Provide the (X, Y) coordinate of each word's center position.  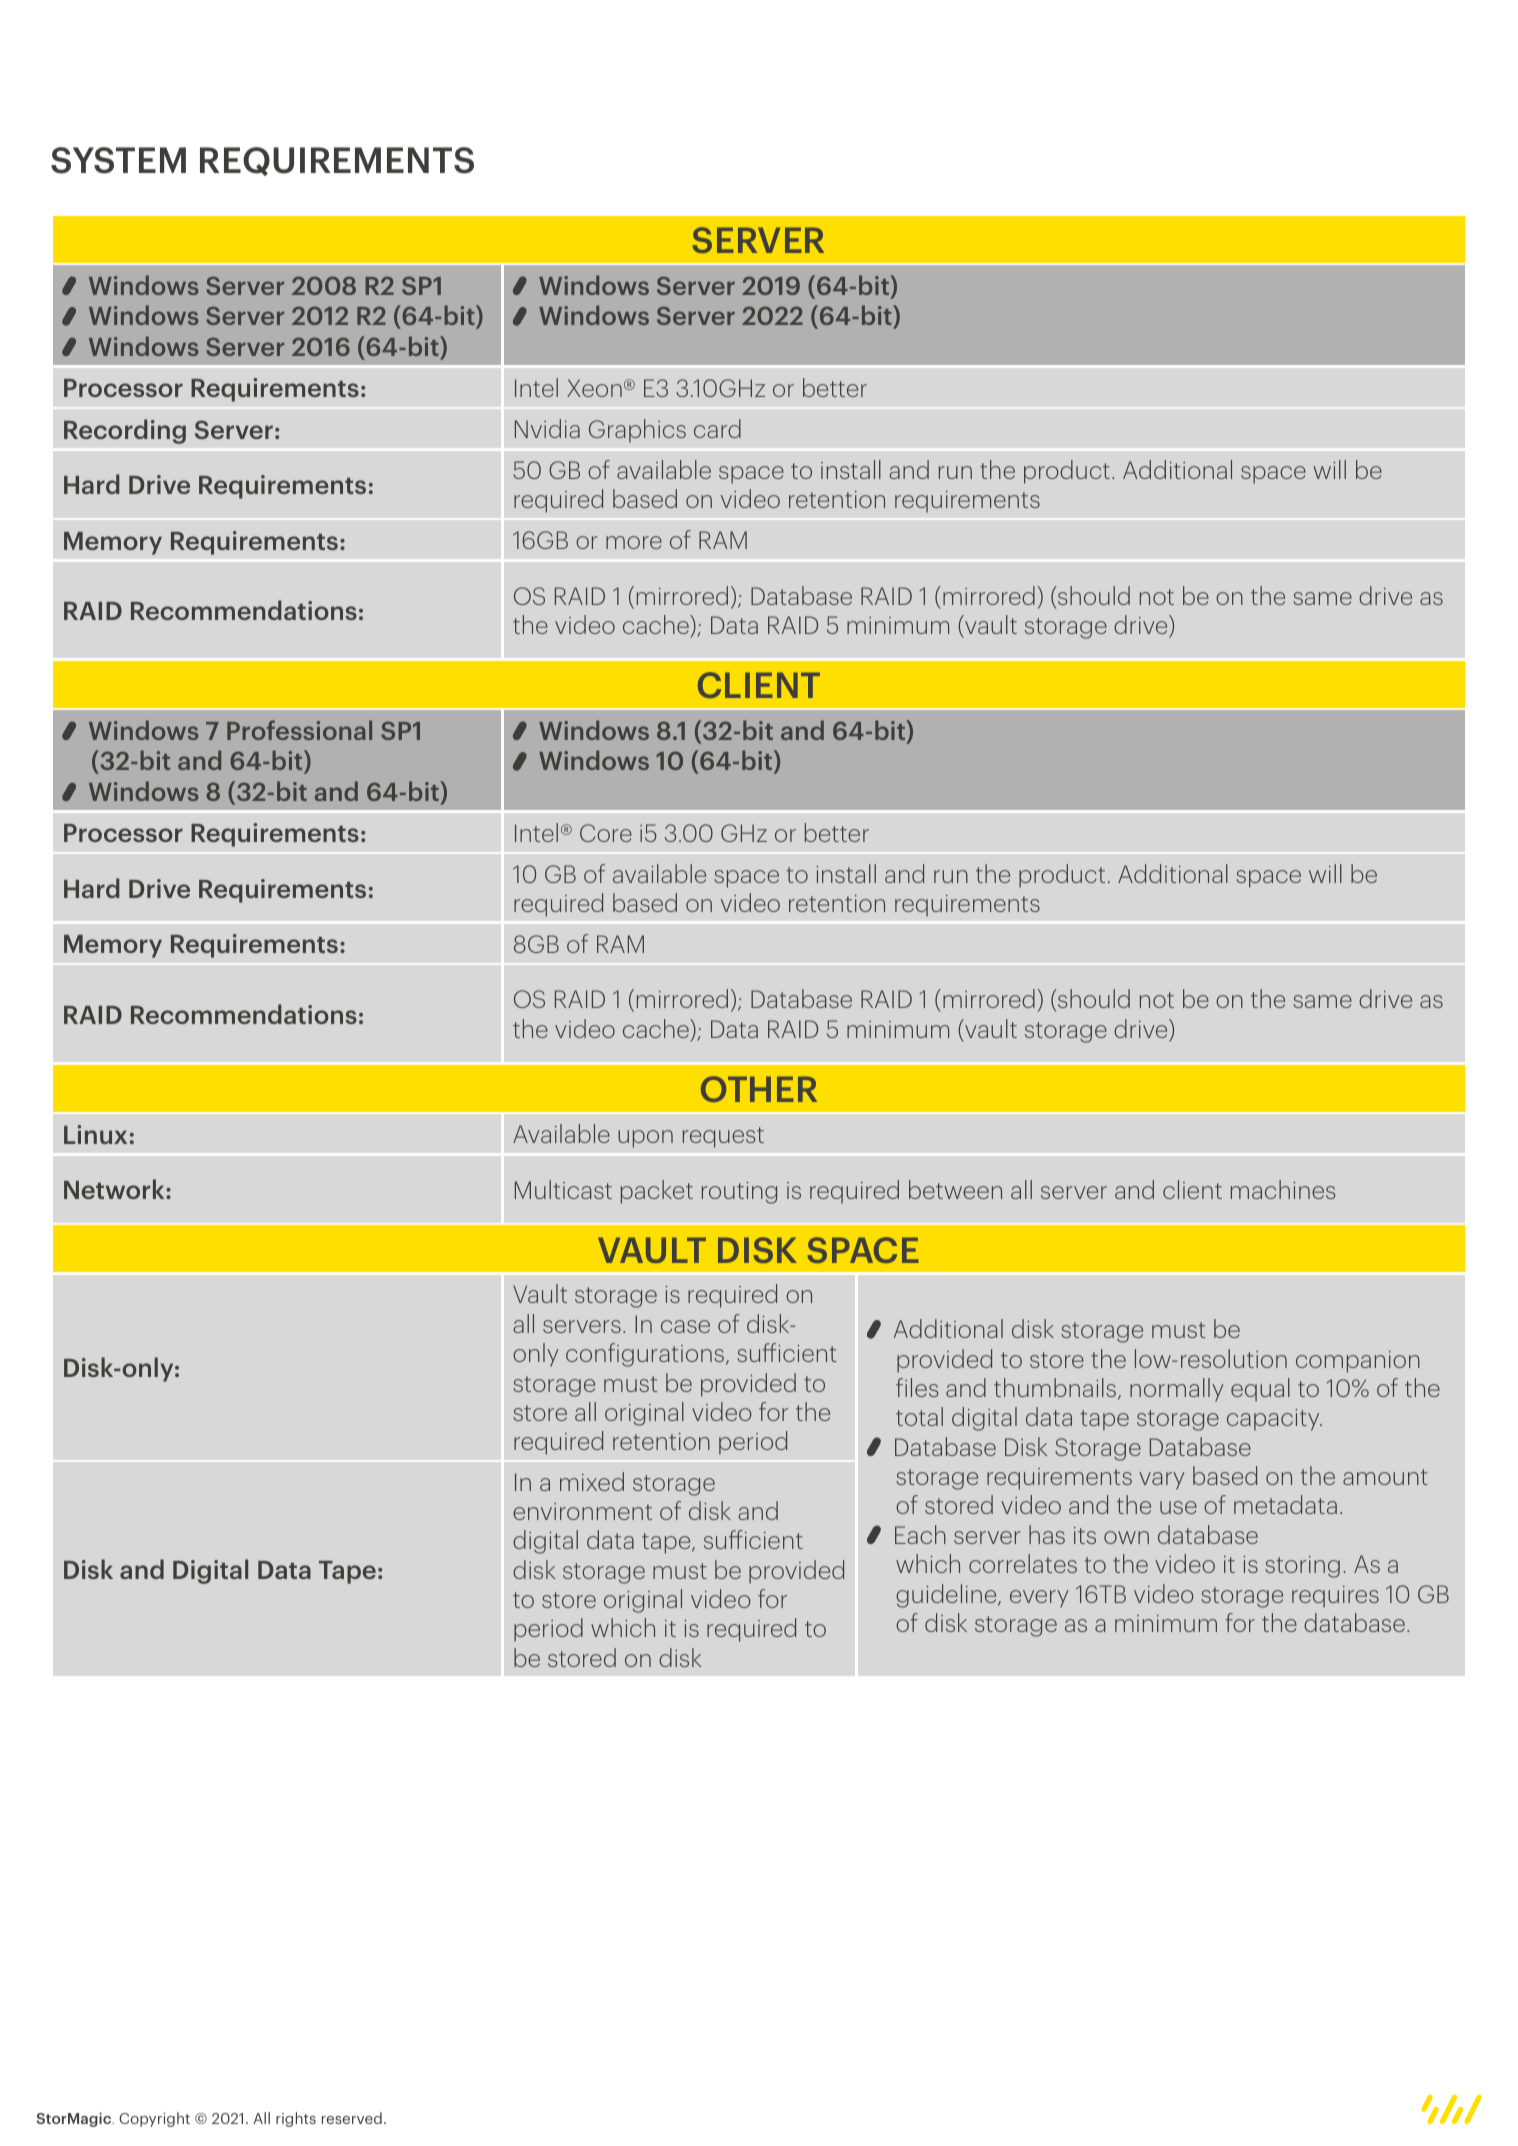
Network (115, 1189)
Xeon (594, 388)
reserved (352, 2118)
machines (1283, 1189)
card (717, 428)
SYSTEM (118, 160)
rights (296, 2119)
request (723, 1137)
